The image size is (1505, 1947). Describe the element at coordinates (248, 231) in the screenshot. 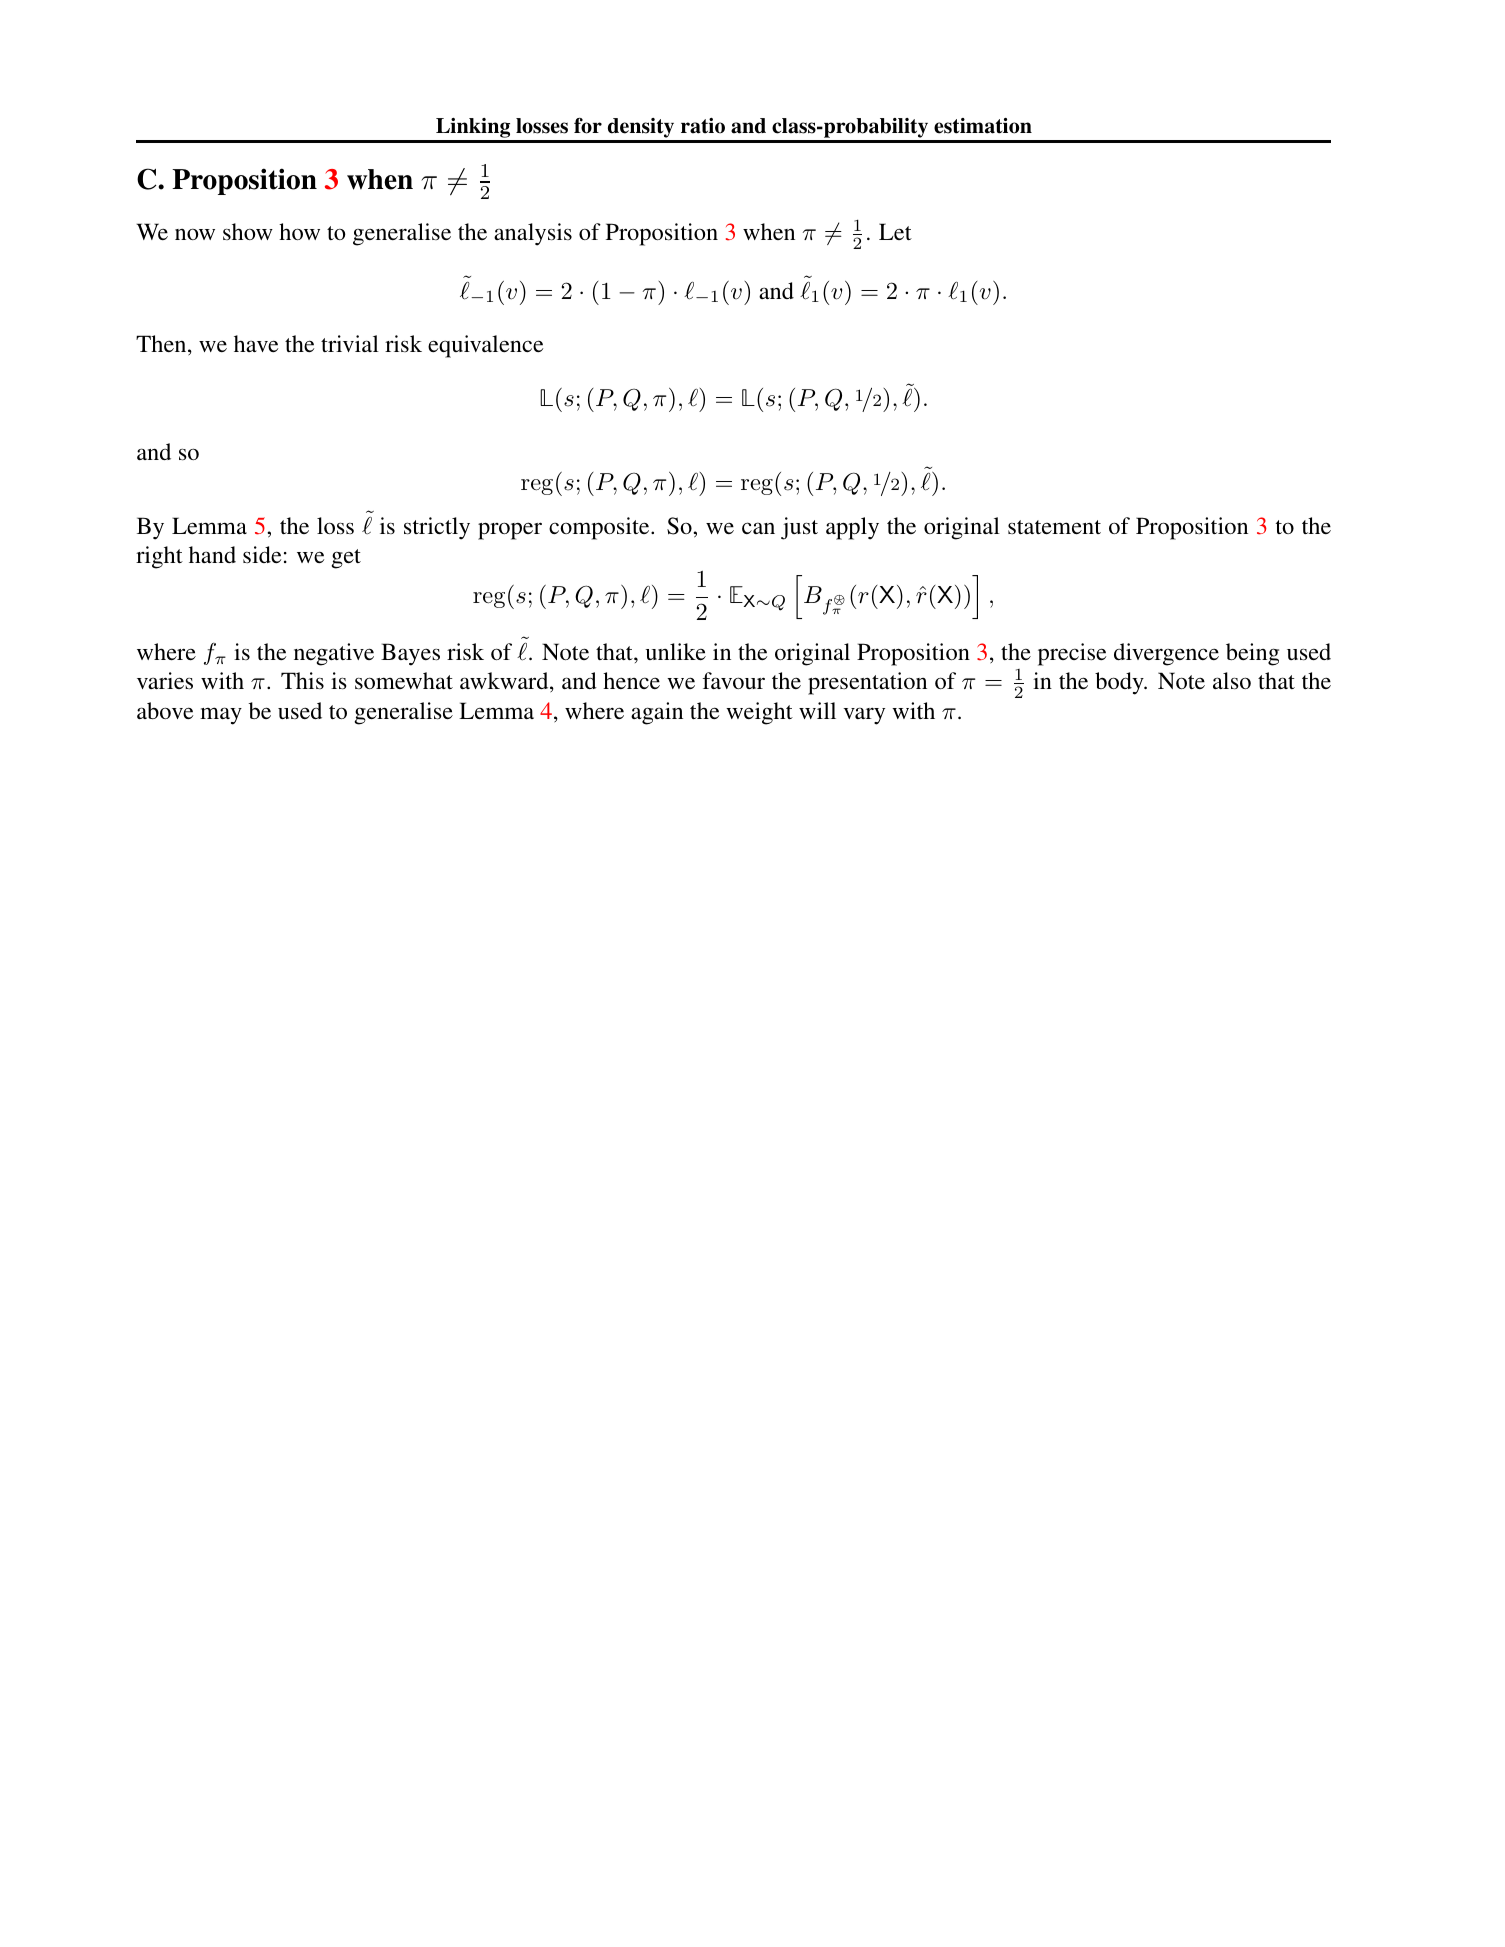

I see `show` at that location.
